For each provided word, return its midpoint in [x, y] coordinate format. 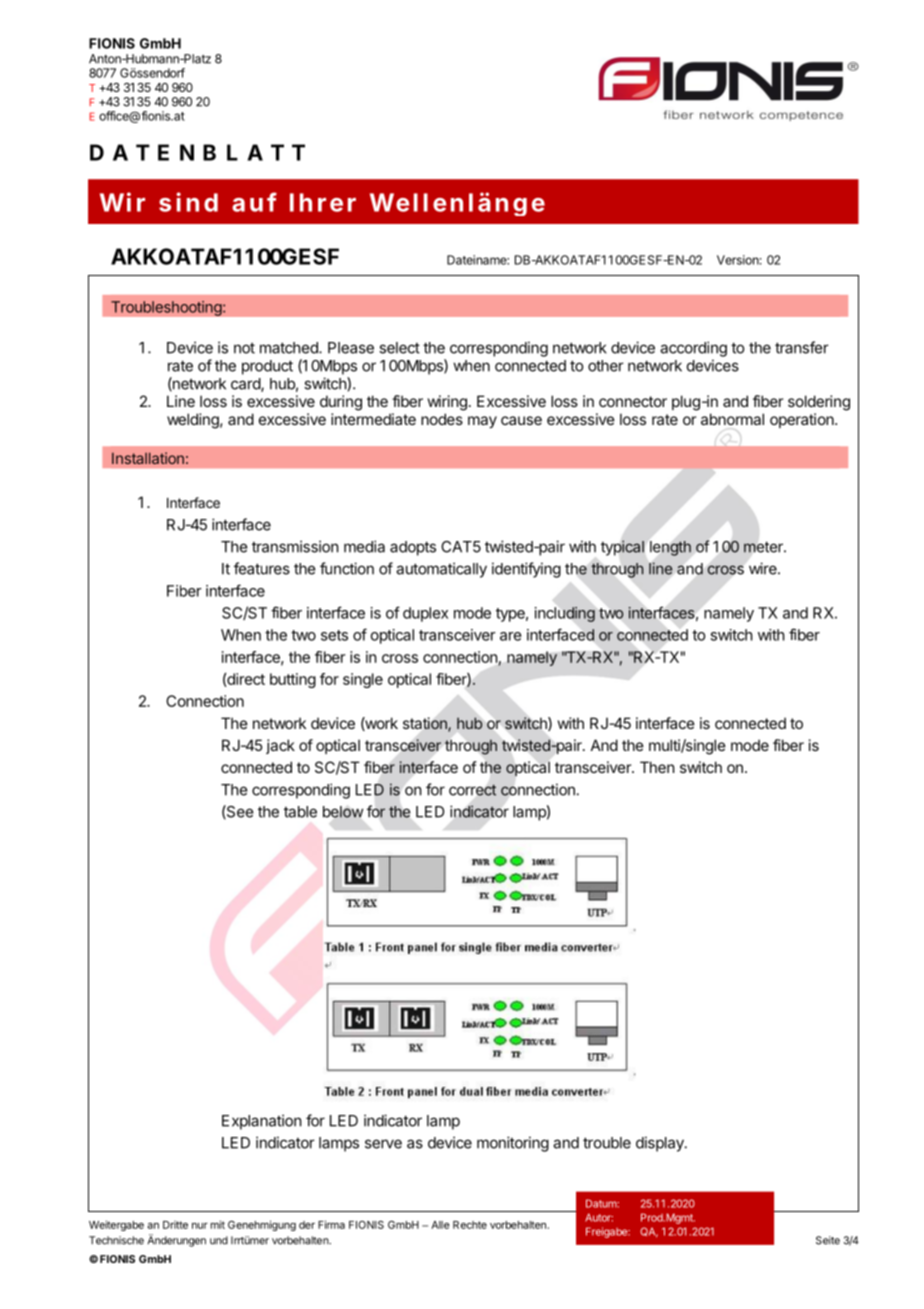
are [511, 636]
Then [657, 767]
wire [764, 568]
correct [473, 790]
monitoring [513, 1144]
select [399, 348]
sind [188, 202]
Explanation [262, 1122]
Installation [148, 458]
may [482, 422]
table [300, 812]
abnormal [732, 419]
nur [200, 1226]
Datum [602, 1203]
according [693, 349]
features [262, 568]
